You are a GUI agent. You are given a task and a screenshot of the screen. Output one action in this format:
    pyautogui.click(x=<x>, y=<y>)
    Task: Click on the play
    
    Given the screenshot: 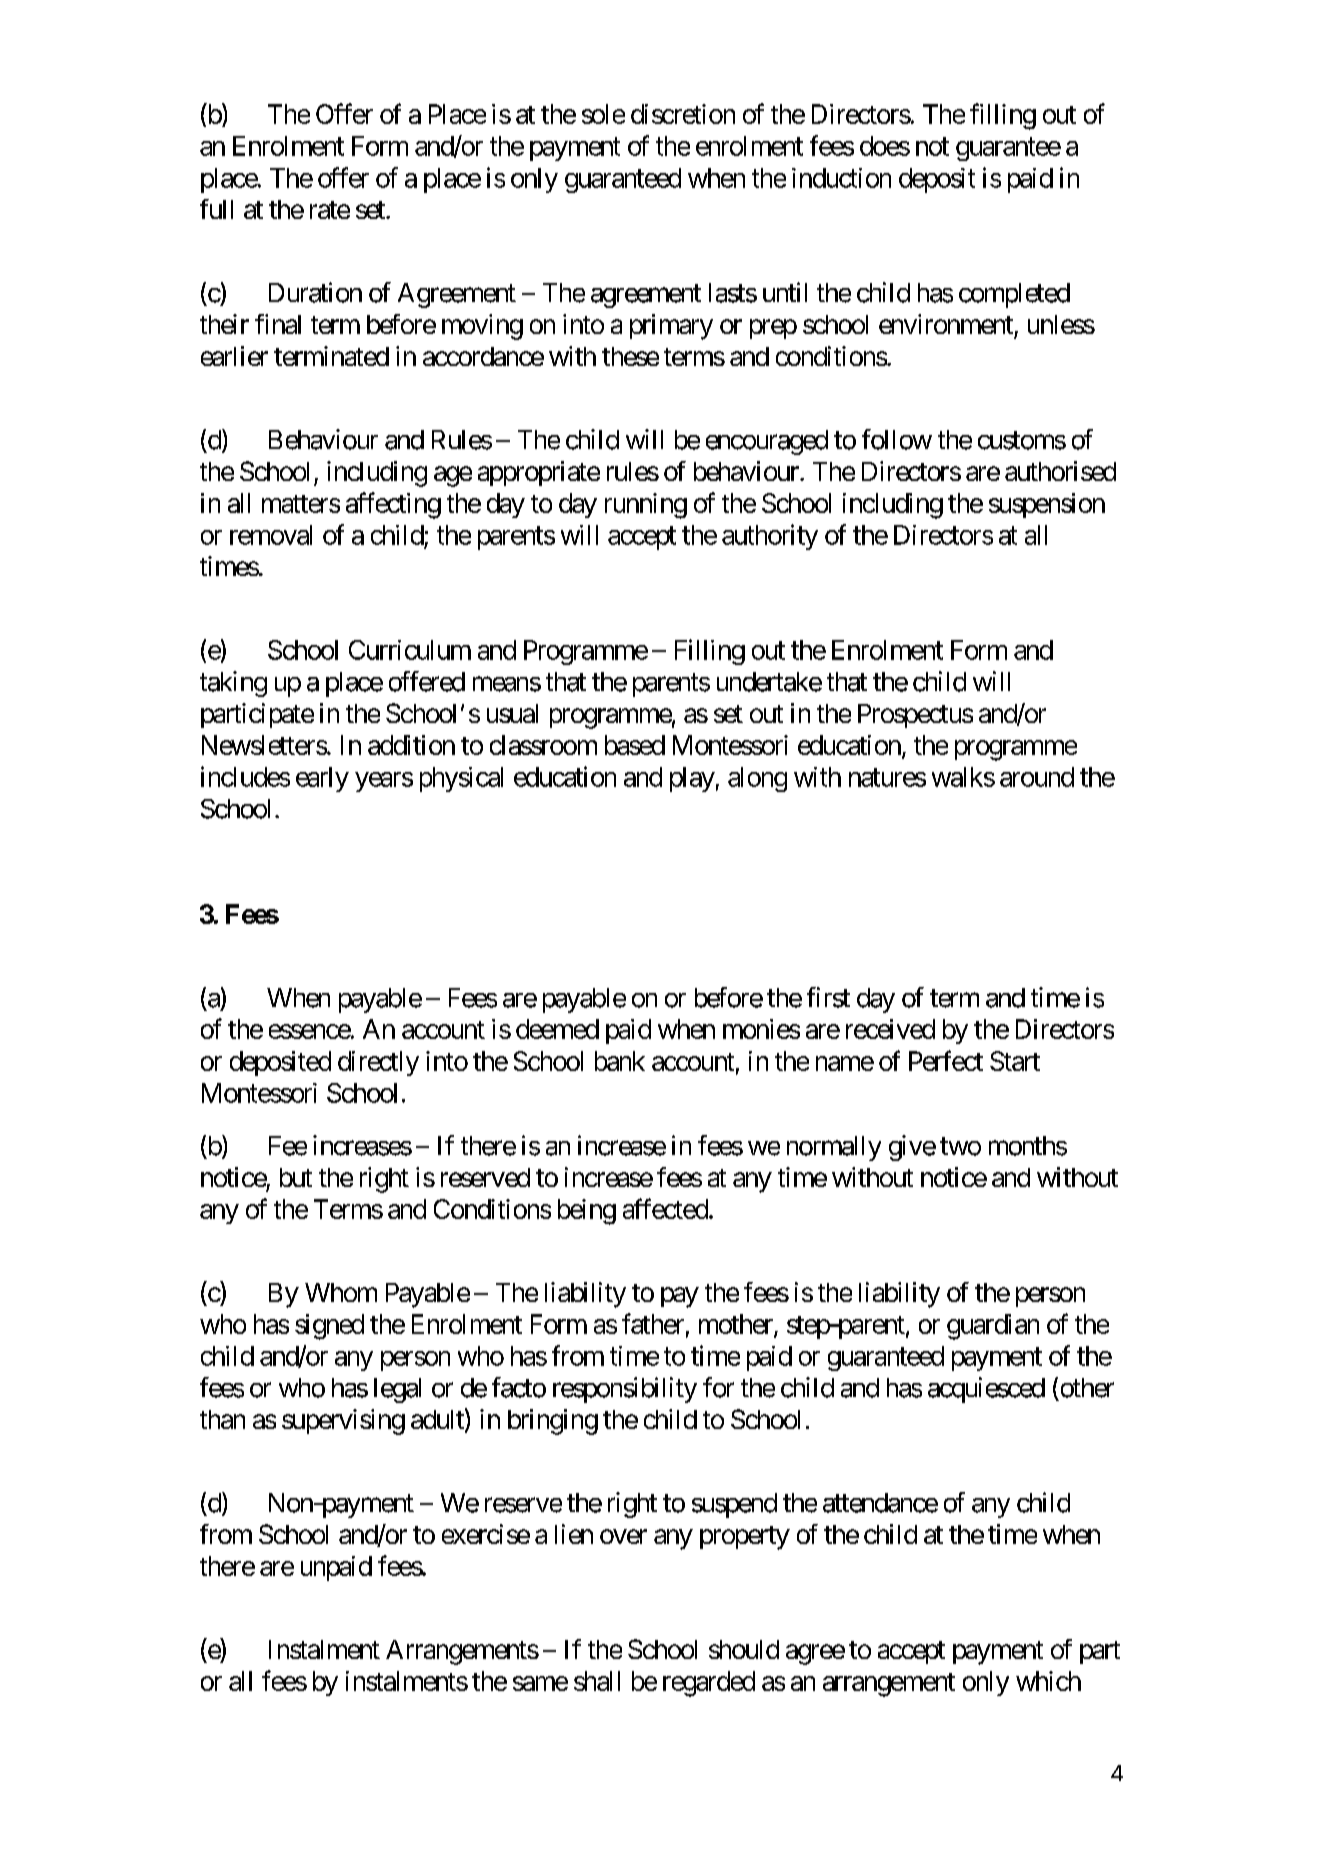 What is the action you would take?
    pyautogui.click(x=692, y=779)
